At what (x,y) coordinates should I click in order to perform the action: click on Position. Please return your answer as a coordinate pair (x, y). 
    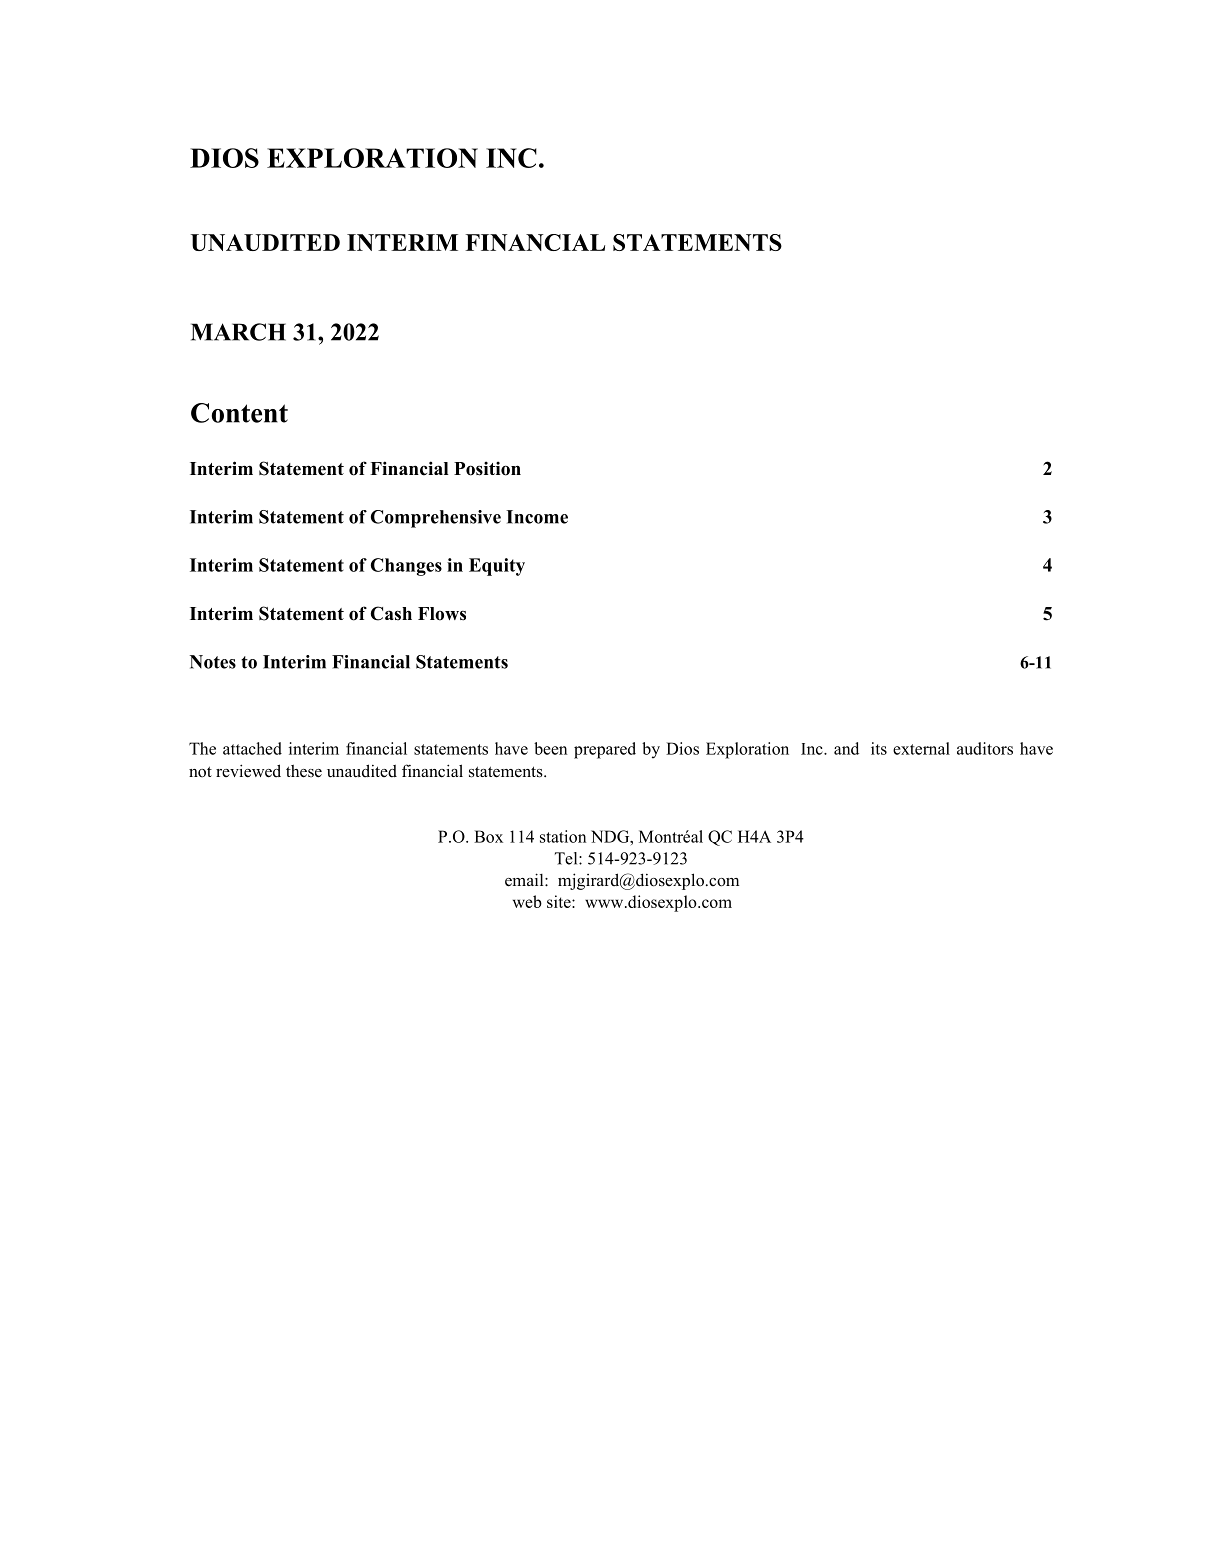
    Looking at the image, I should click on (487, 468).
